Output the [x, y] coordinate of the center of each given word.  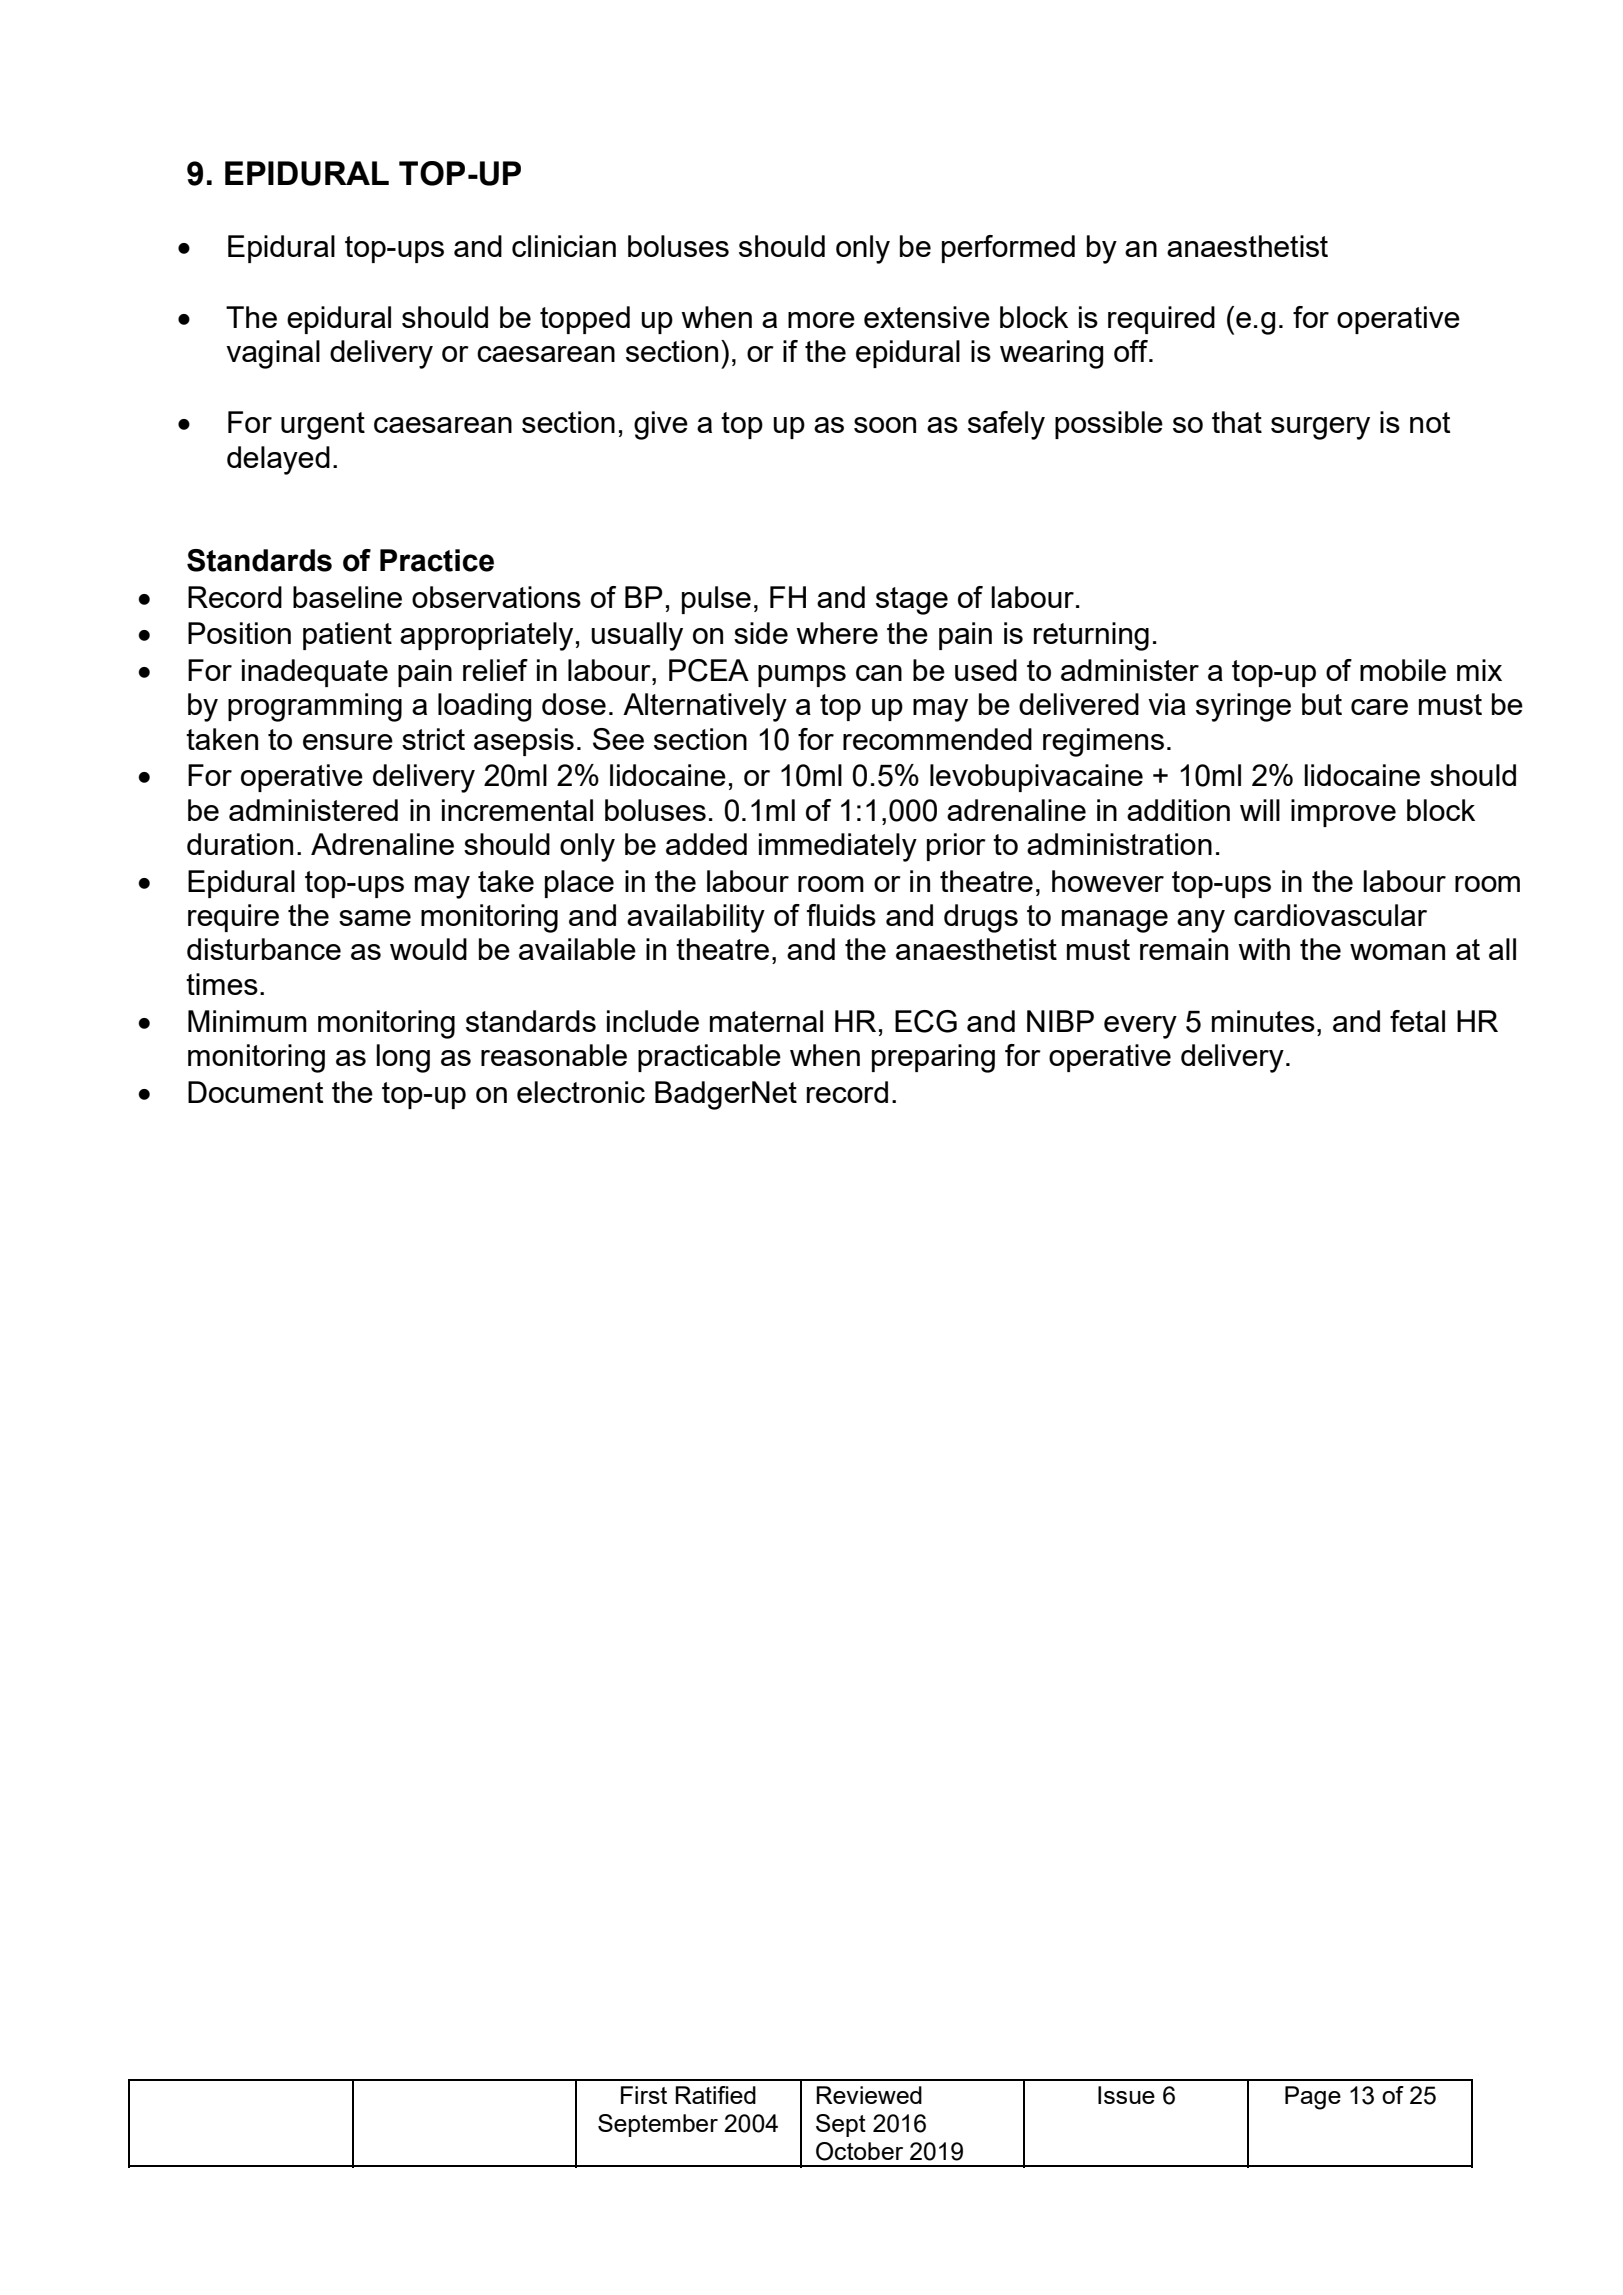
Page [1313, 2098]
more [821, 320]
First [644, 2095]
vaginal [273, 354]
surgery [1320, 428]
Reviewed [869, 2095]
